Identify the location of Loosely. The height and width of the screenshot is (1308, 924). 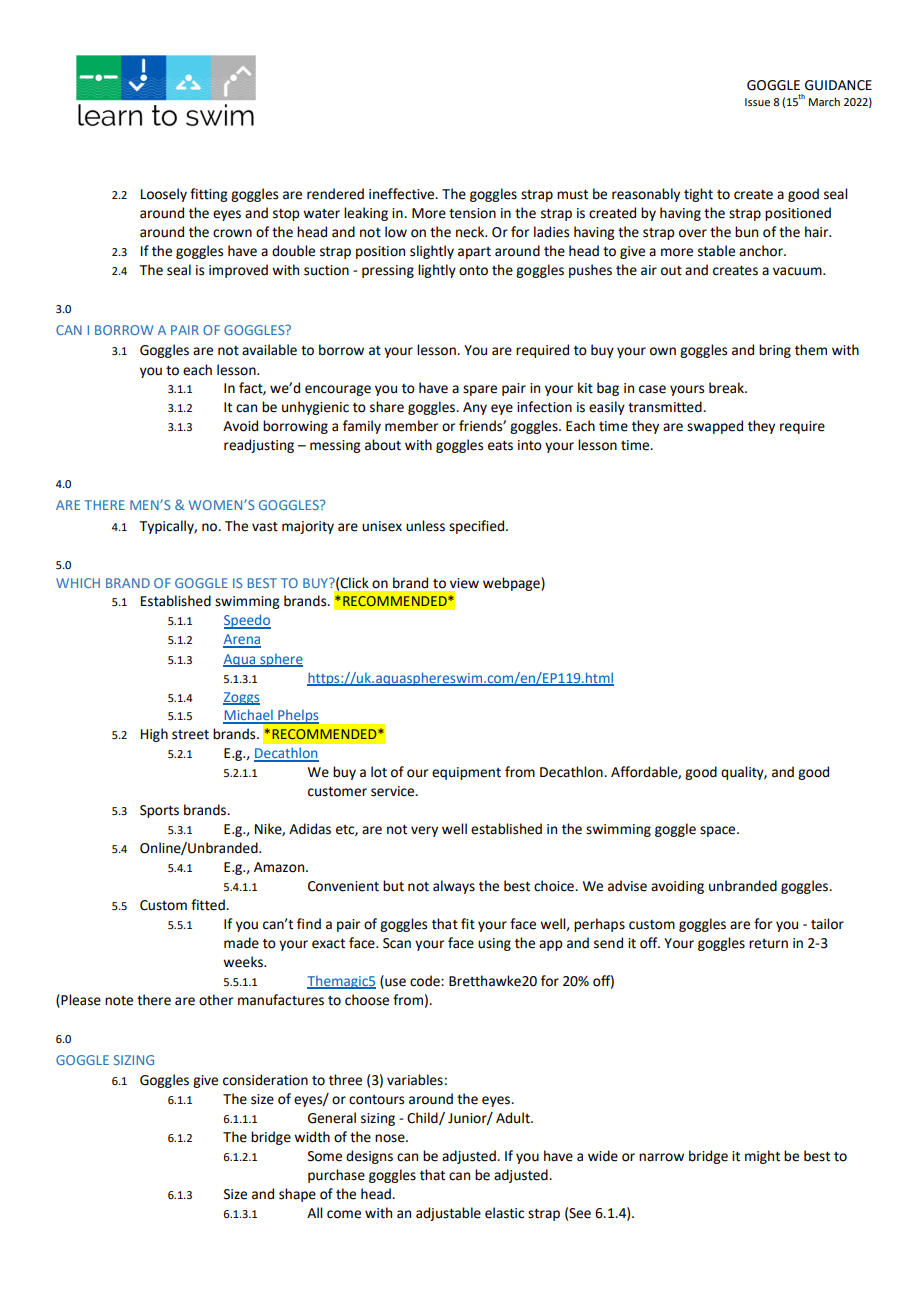
(164, 195).
